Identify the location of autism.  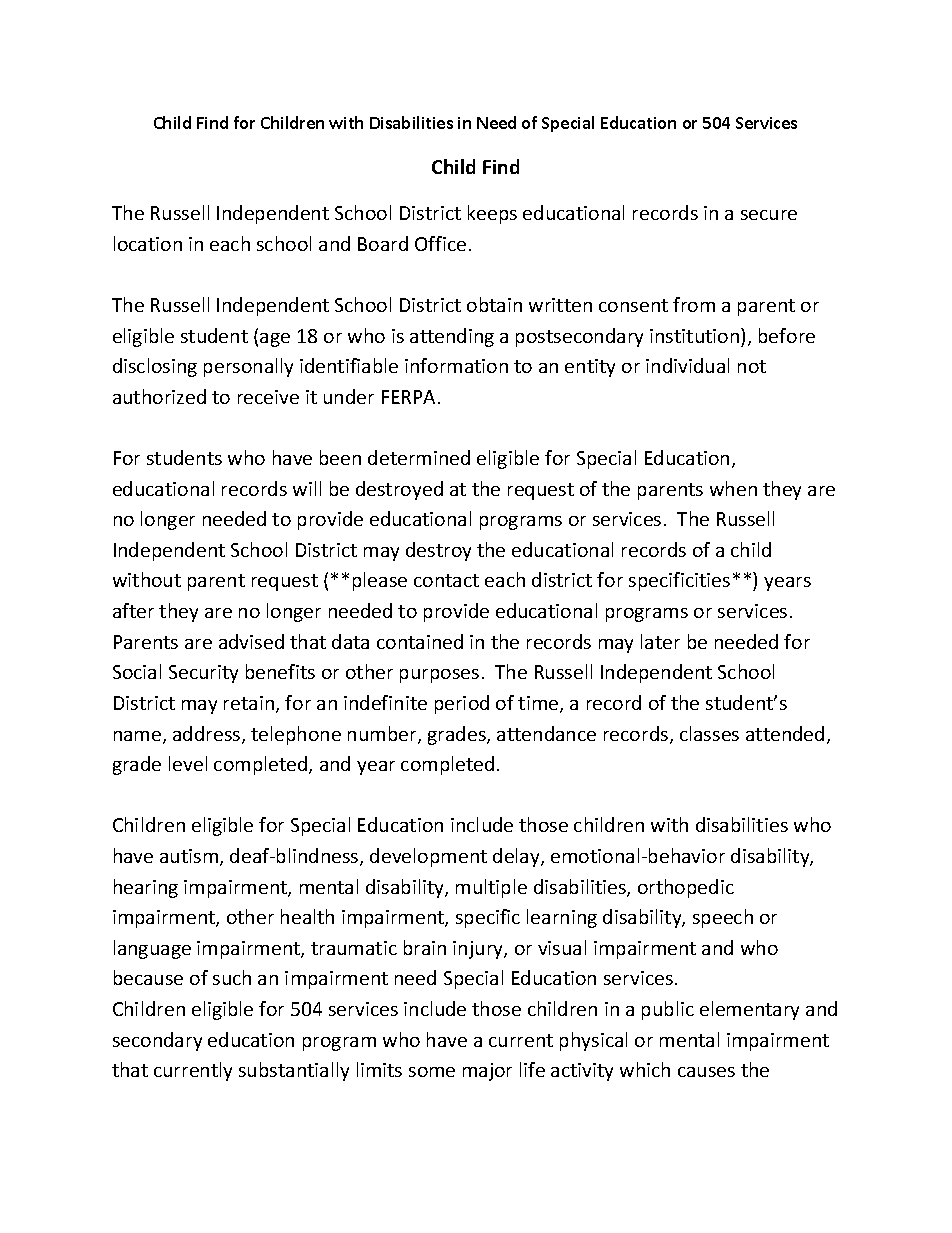
(190, 857).
